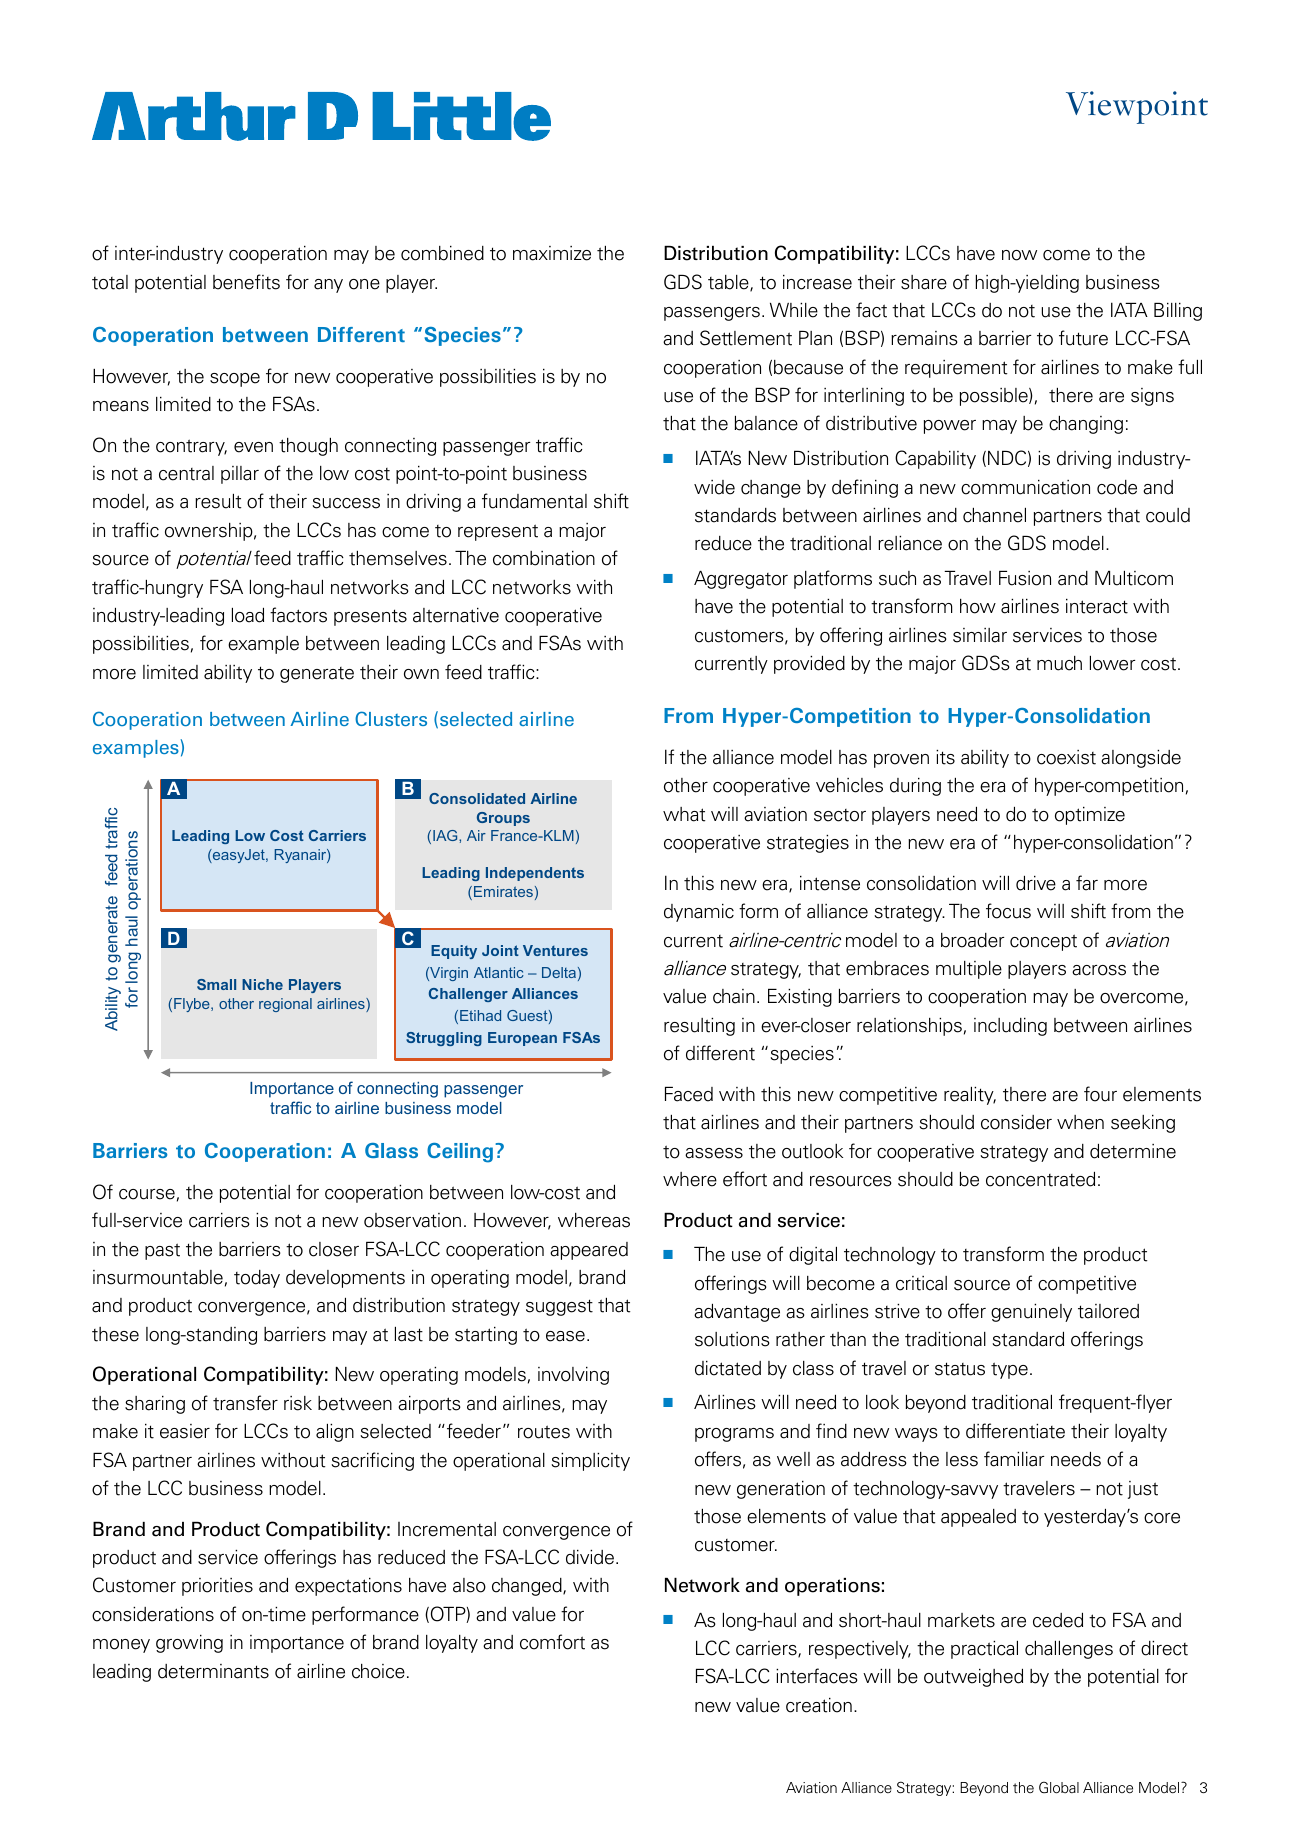 The height and width of the page is (1838, 1300). I want to click on genuinely, so click(1031, 1313).
